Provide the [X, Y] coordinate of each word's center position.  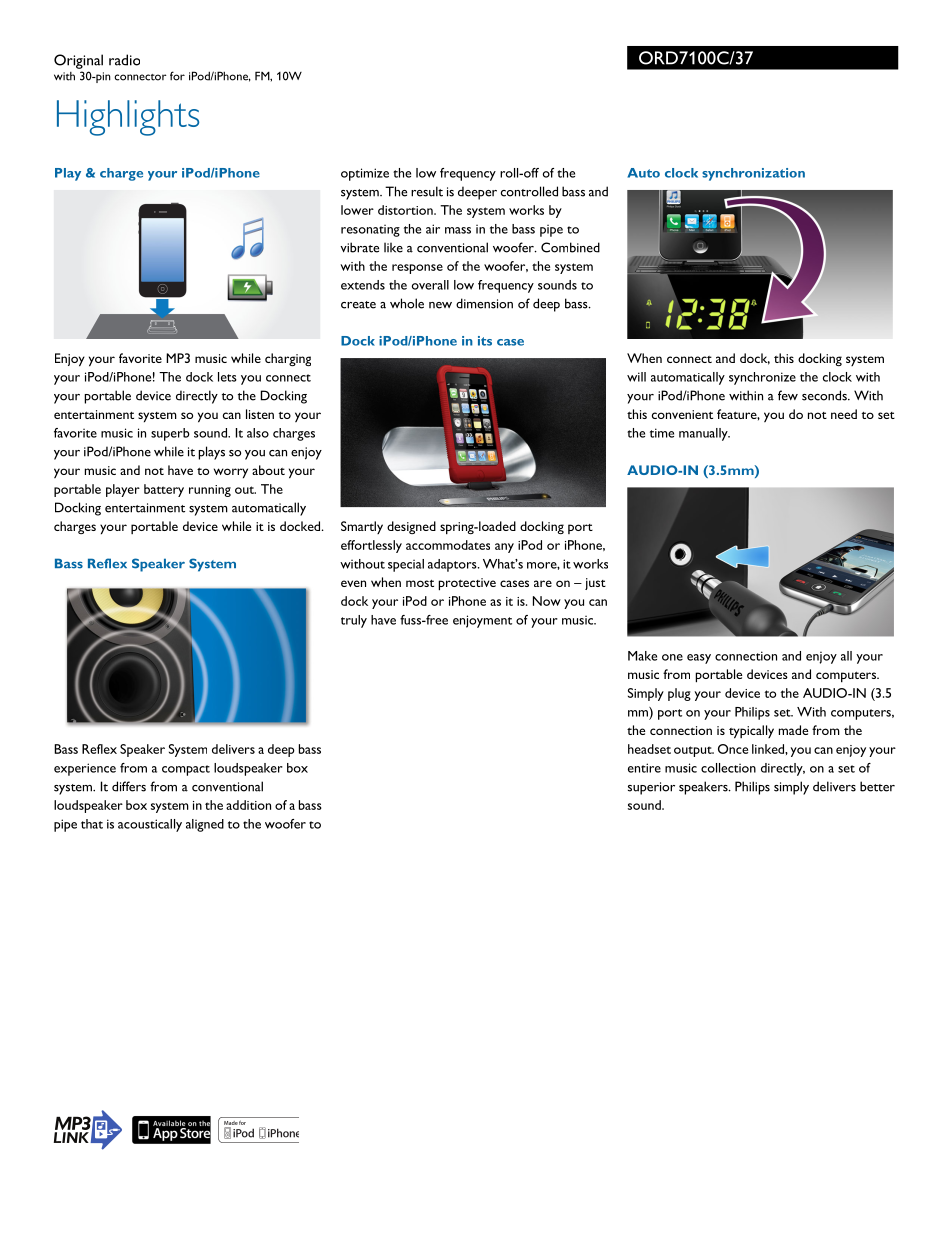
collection [728, 768]
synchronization [753, 174]
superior [651, 788]
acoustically [150, 825]
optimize [365, 174]
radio [124, 60]
